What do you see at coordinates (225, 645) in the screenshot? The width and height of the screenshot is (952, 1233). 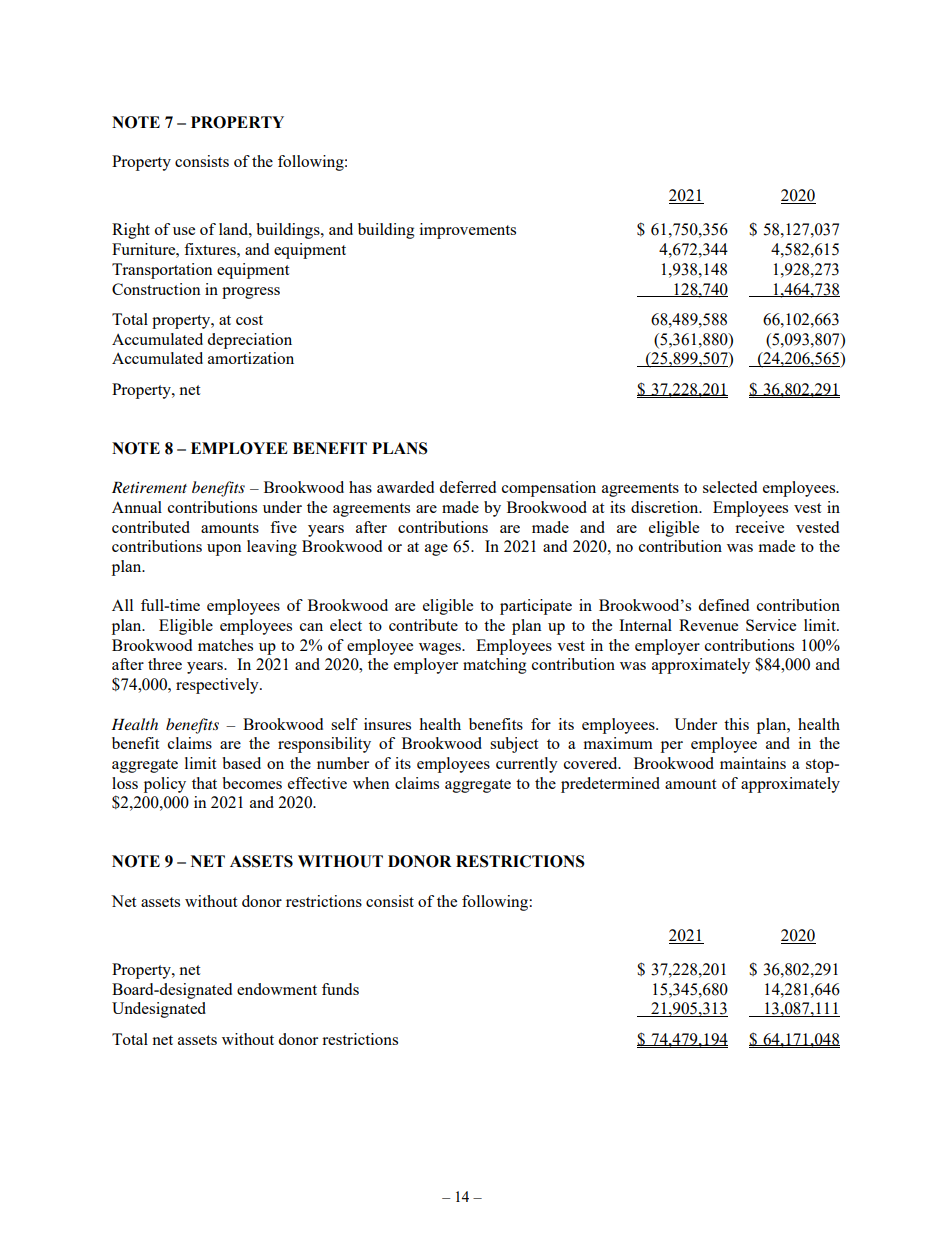 I see `matches` at bounding box center [225, 645].
